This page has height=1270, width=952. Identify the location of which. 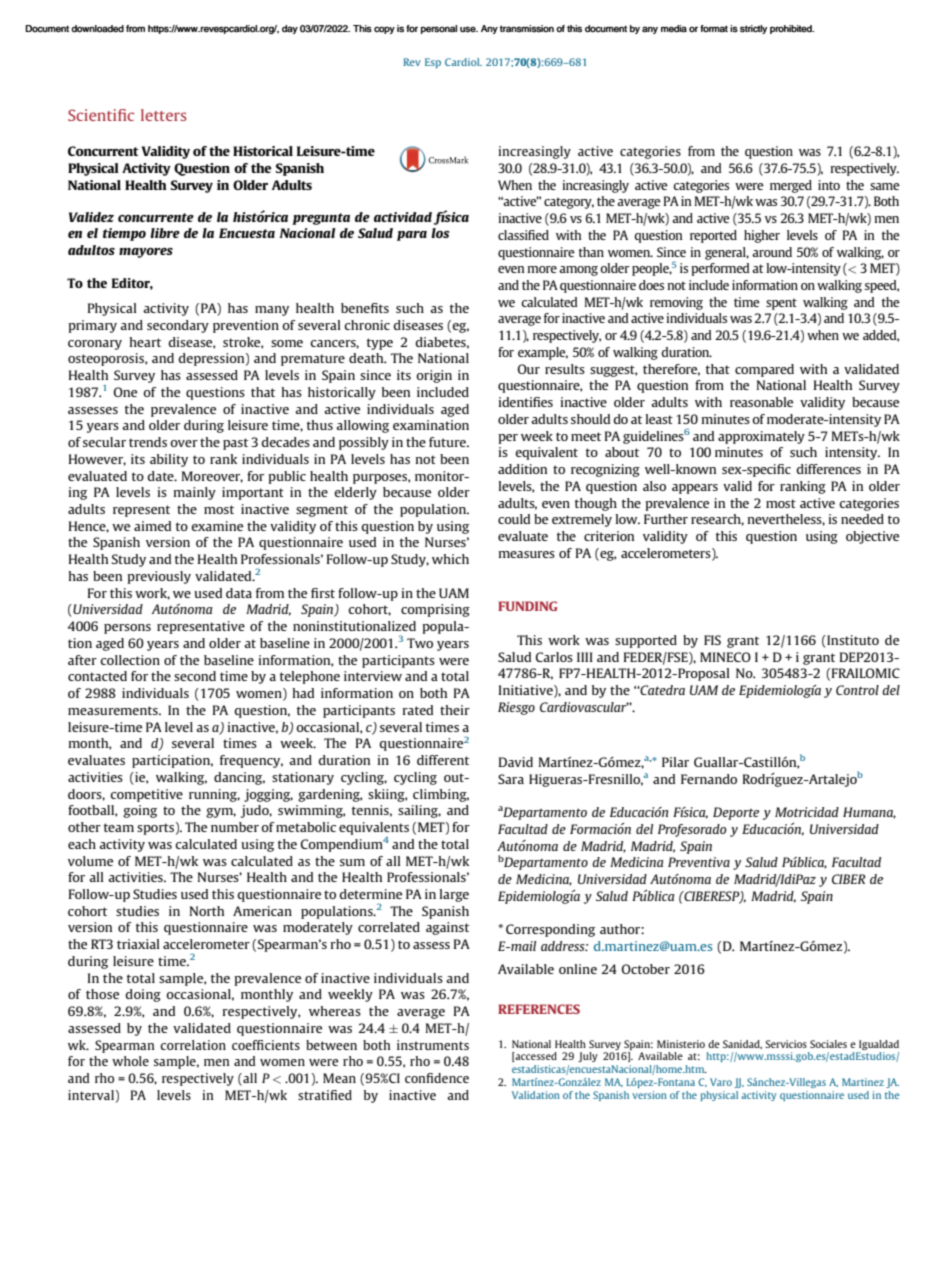
(450, 559).
